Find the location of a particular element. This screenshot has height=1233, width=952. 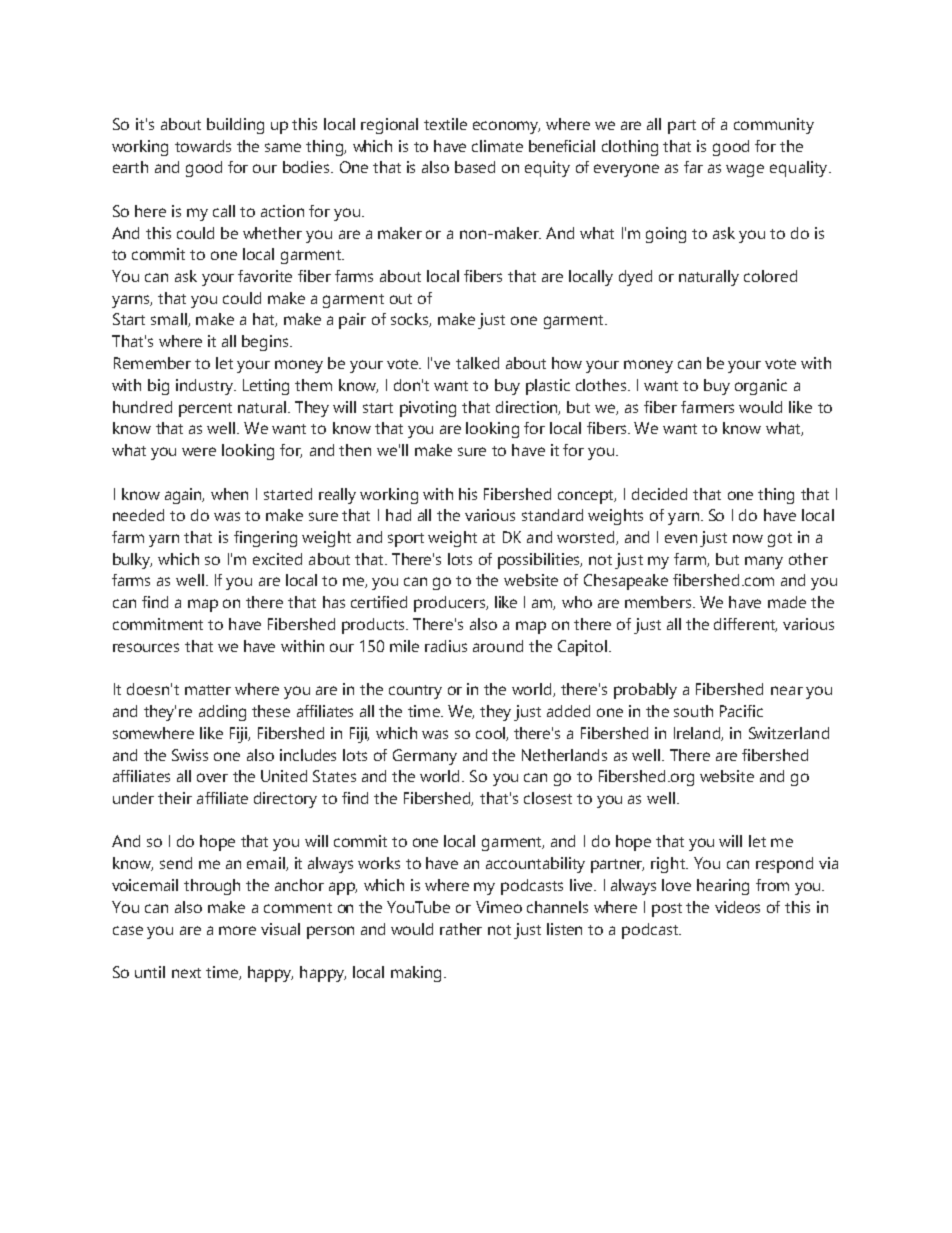

community is located at coordinates (774, 126).
